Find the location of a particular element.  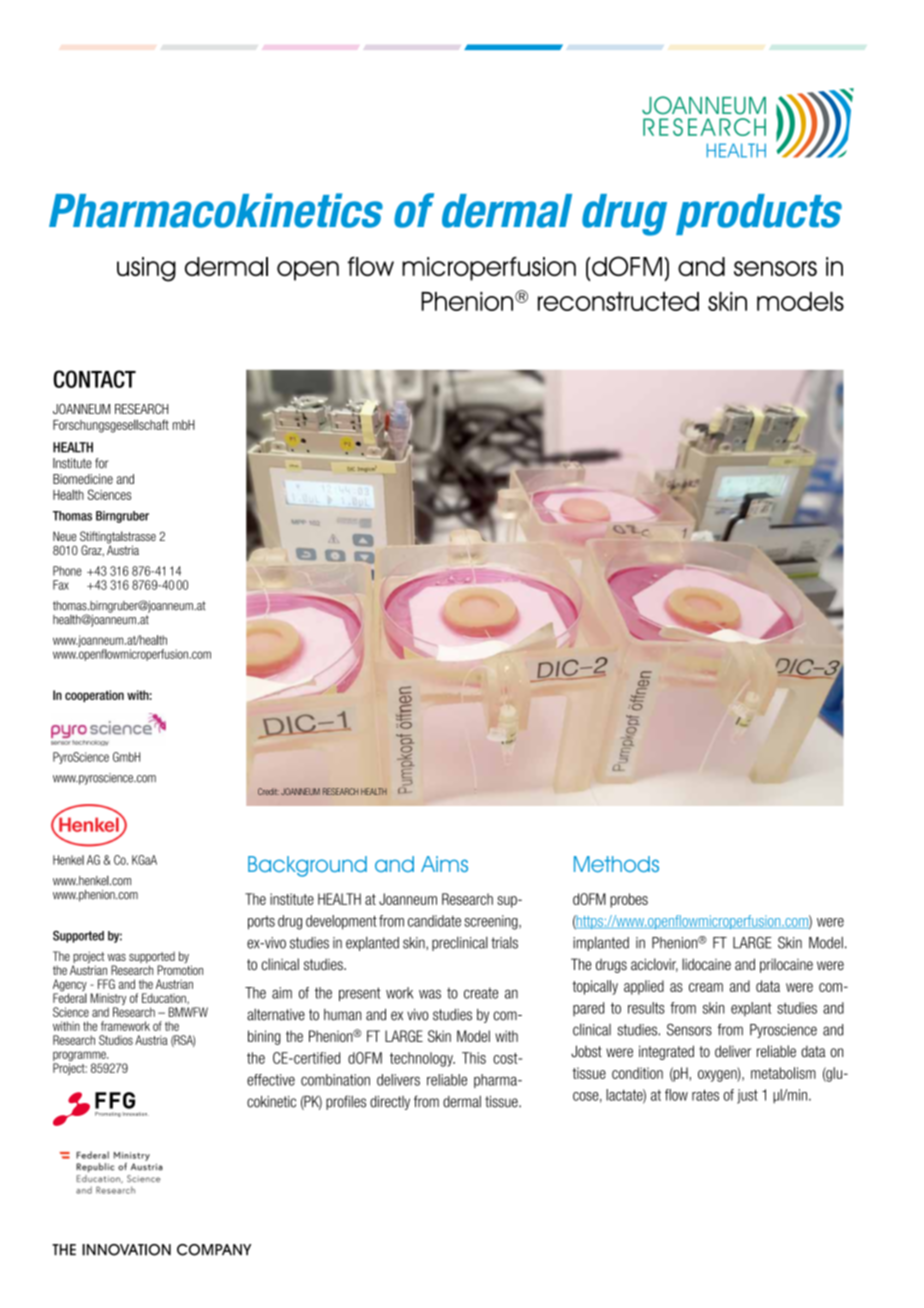

products is located at coordinates (759, 214).
